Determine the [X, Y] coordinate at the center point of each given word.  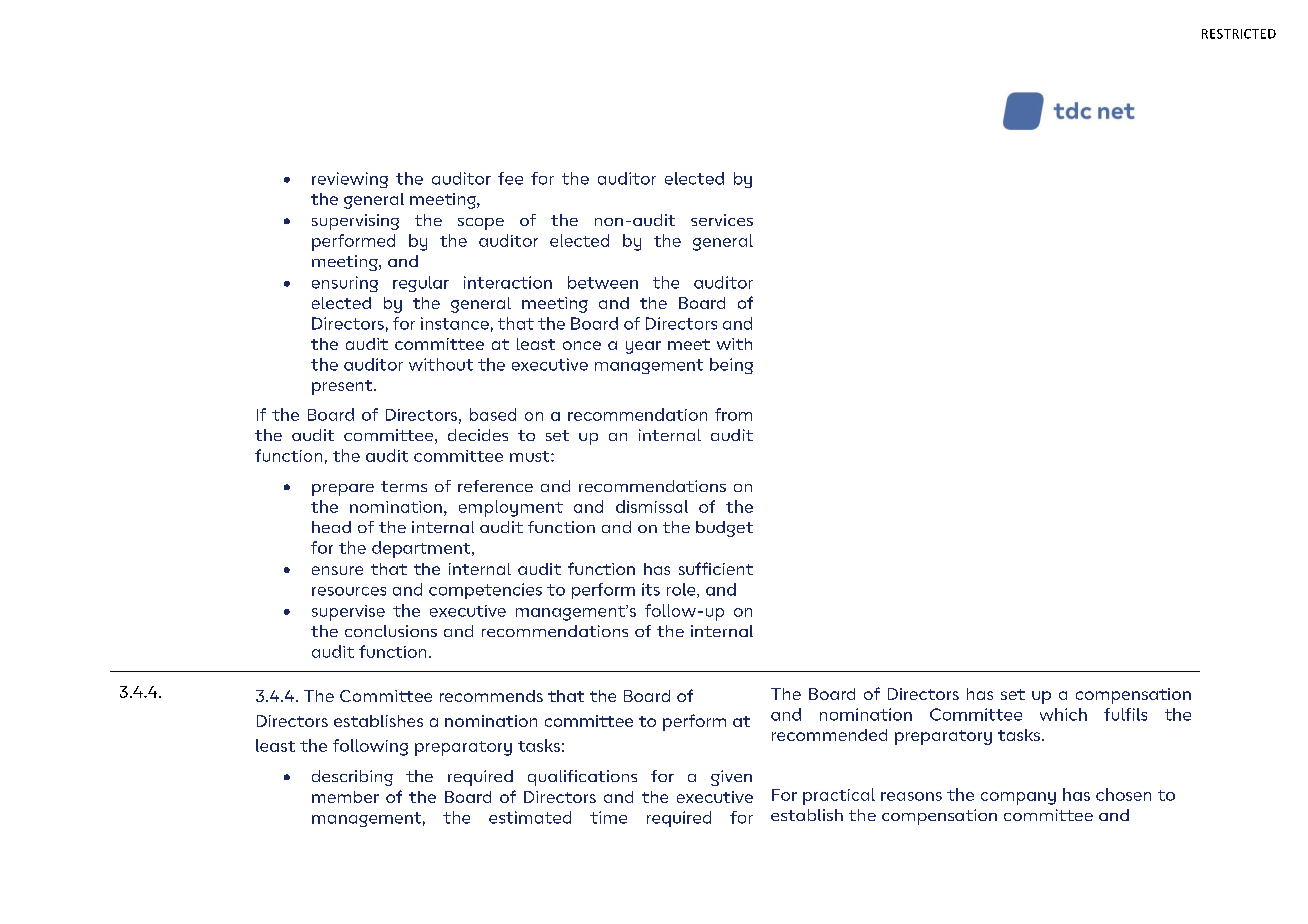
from [733, 414]
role [682, 590]
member [345, 797]
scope [481, 224]
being [731, 366]
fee [510, 178]
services [722, 220]
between [603, 282]
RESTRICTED [1239, 34]
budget [724, 529]
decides [478, 435]
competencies [485, 591]
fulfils [1125, 714]
